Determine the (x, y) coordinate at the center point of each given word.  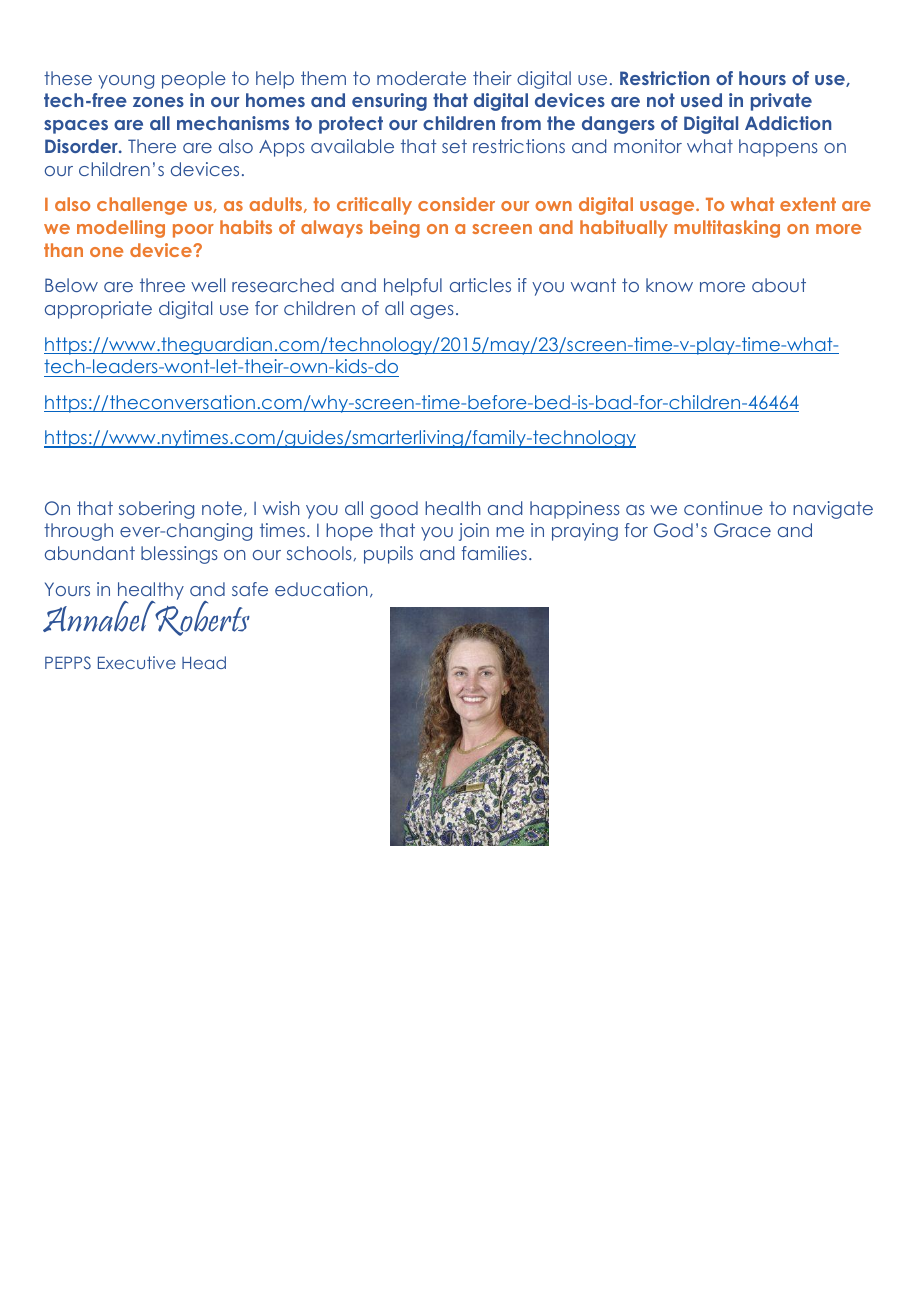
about (779, 285)
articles (480, 285)
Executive (137, 662)
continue (723, 508)
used (701, 100)
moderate (421, 78)
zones (158, 102)
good (394, 510)
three (162, 285)
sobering (156, 510)
